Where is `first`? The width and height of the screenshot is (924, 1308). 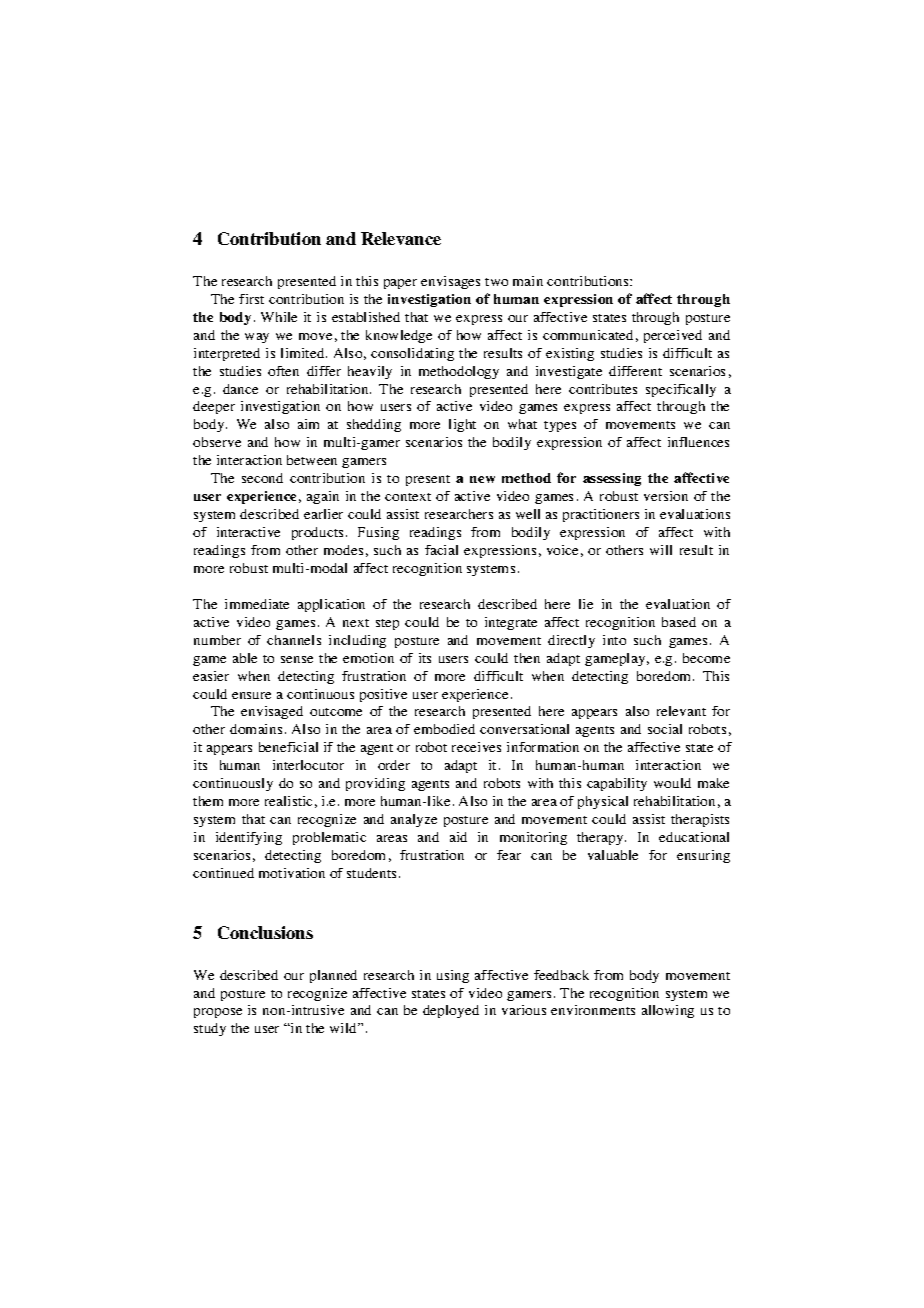 first is located at coordinates (251, 299).
